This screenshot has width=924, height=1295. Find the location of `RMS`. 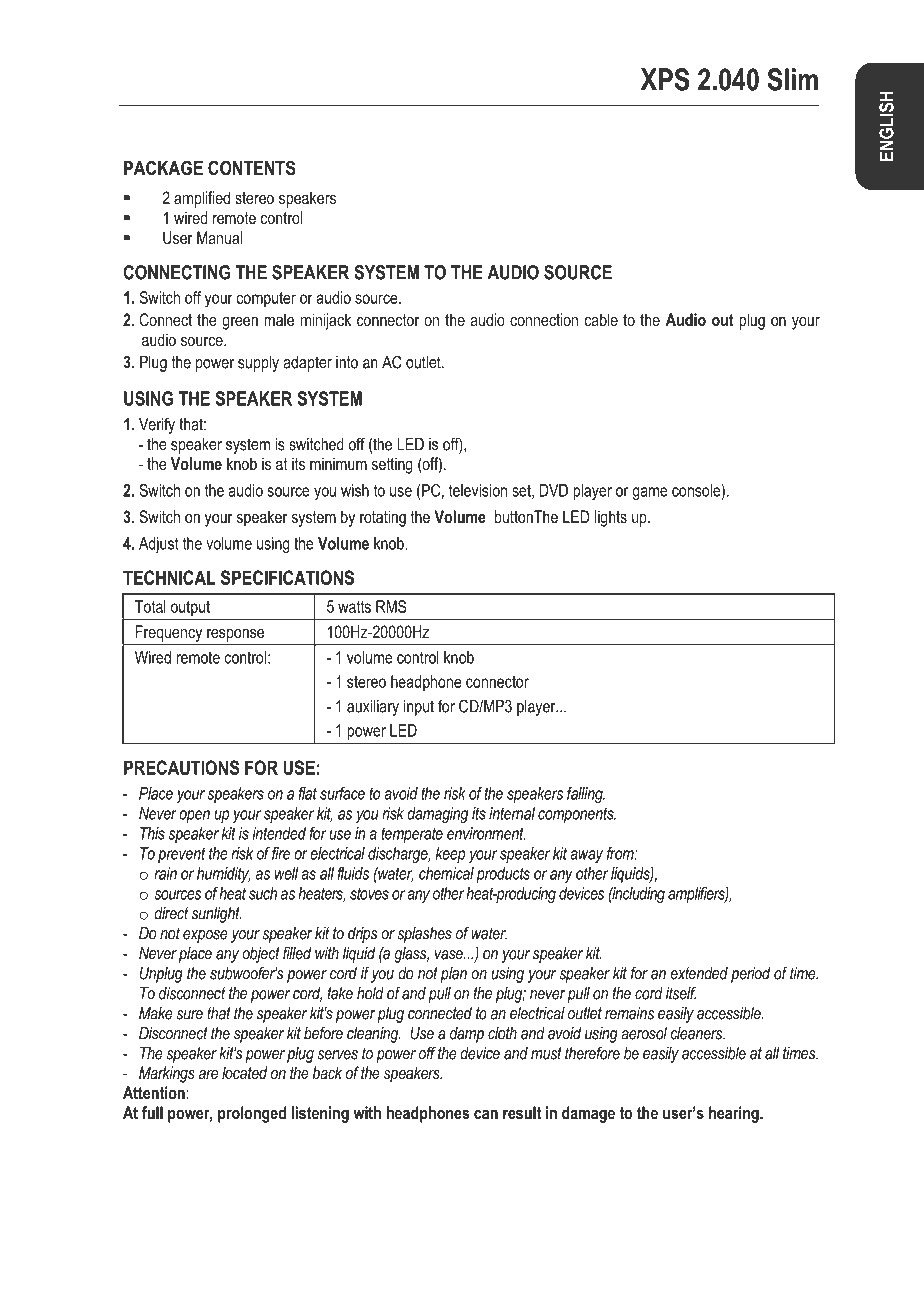

RMS is located at coordinates (391, 606).
